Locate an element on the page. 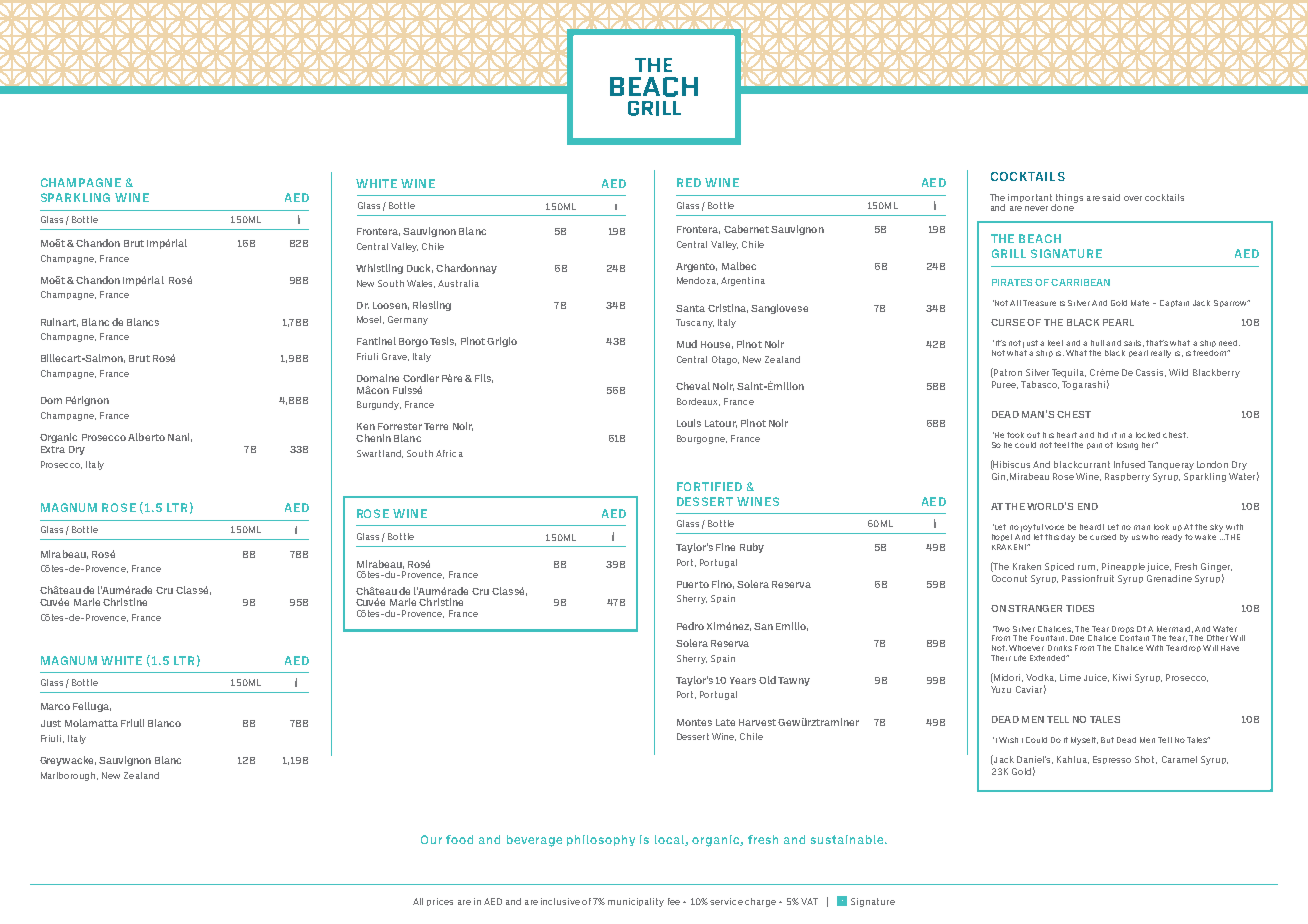 This document has width=1308, height=924. Whistling is located at coordinates (379, 269).
